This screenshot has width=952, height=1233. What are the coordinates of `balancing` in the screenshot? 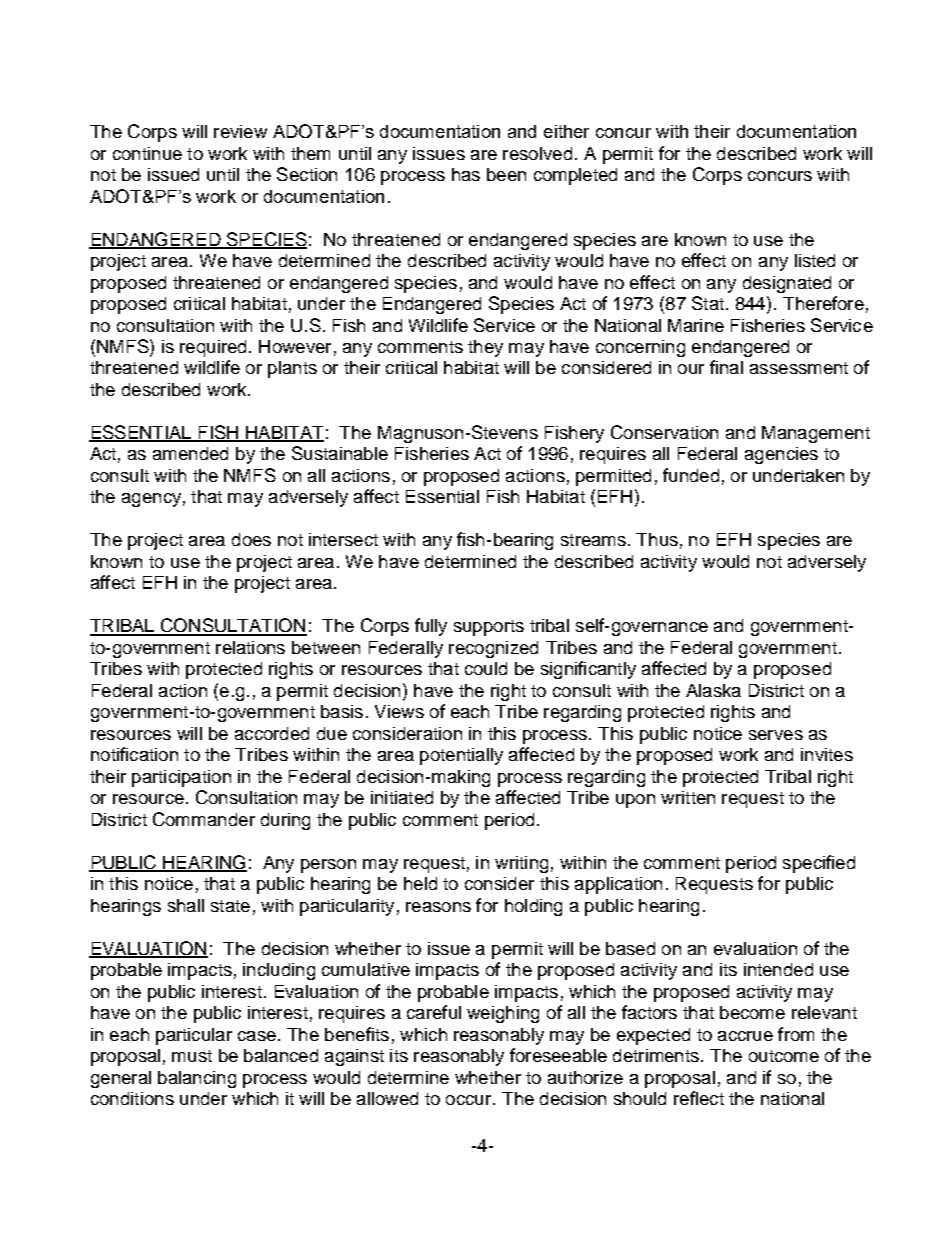 It's located at (197, 1079).
